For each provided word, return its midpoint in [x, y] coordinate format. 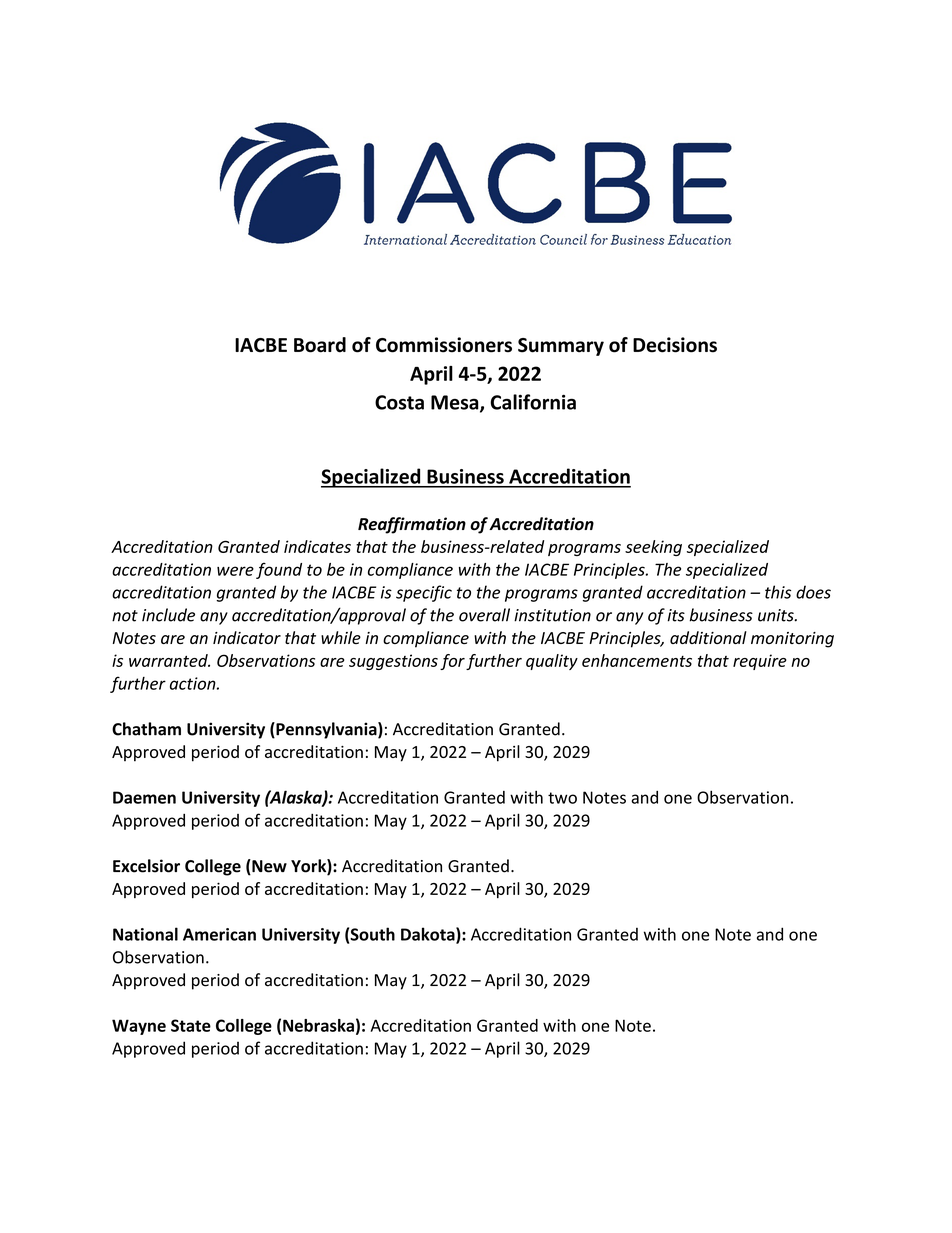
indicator [247, 637]
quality [552, 662]
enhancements [637, 660]
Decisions [675, 345]
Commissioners [444, 345]
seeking [653, 548]
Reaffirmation [412, 525]
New [268, 867]
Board [320, 345]
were [235, 571]
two [562, 798]
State [191, 1025]
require [760, 662]
